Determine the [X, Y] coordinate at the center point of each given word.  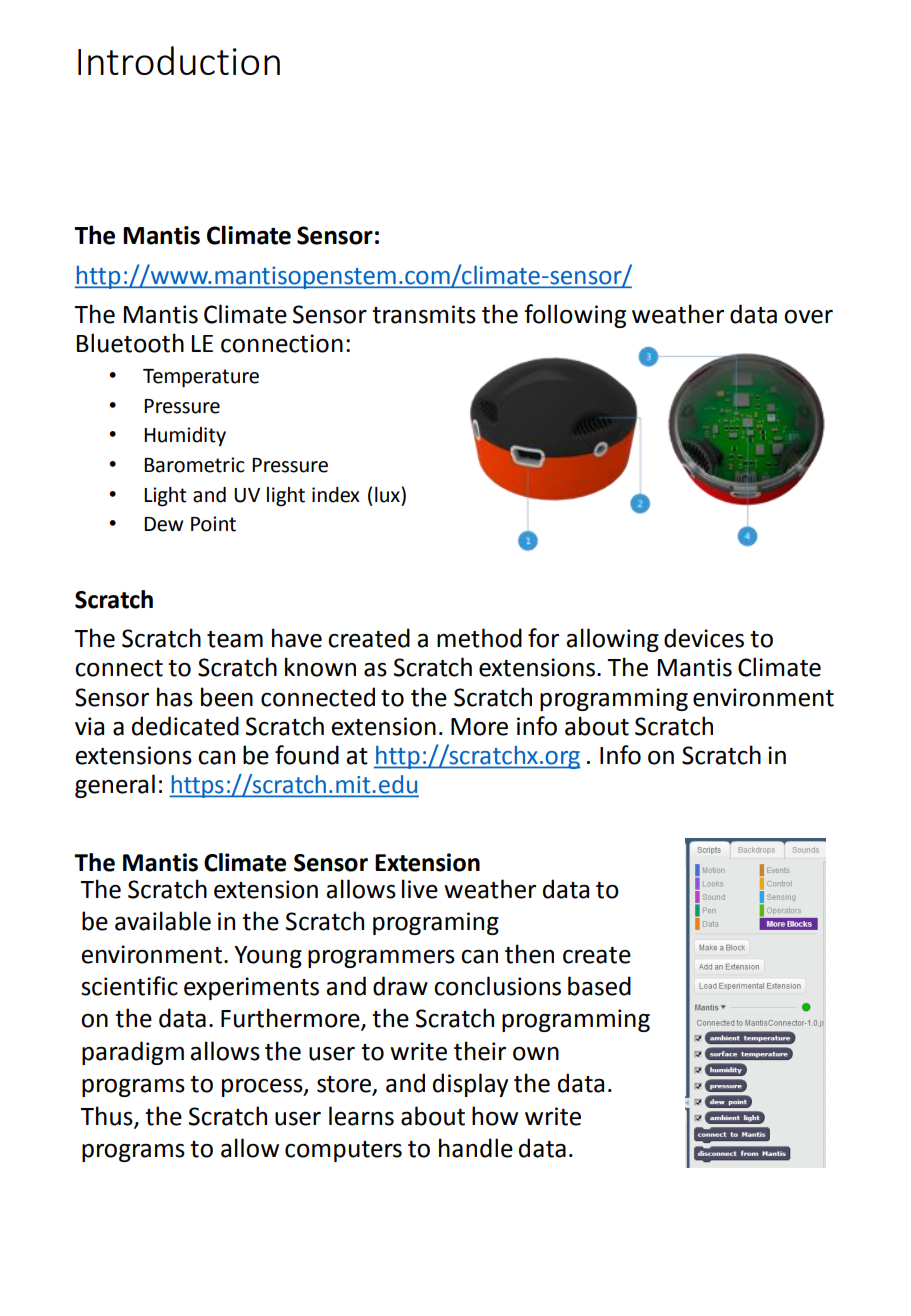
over [808, 317]
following [575, 316]
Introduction [179, 60]
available [163, 921]
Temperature [201, 378]
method [479, 638]
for [543, 638]
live [420, 889]
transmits [424, 314]
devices [704, 638]
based [599, 986]
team [235, 639]
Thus [107, 1116]
